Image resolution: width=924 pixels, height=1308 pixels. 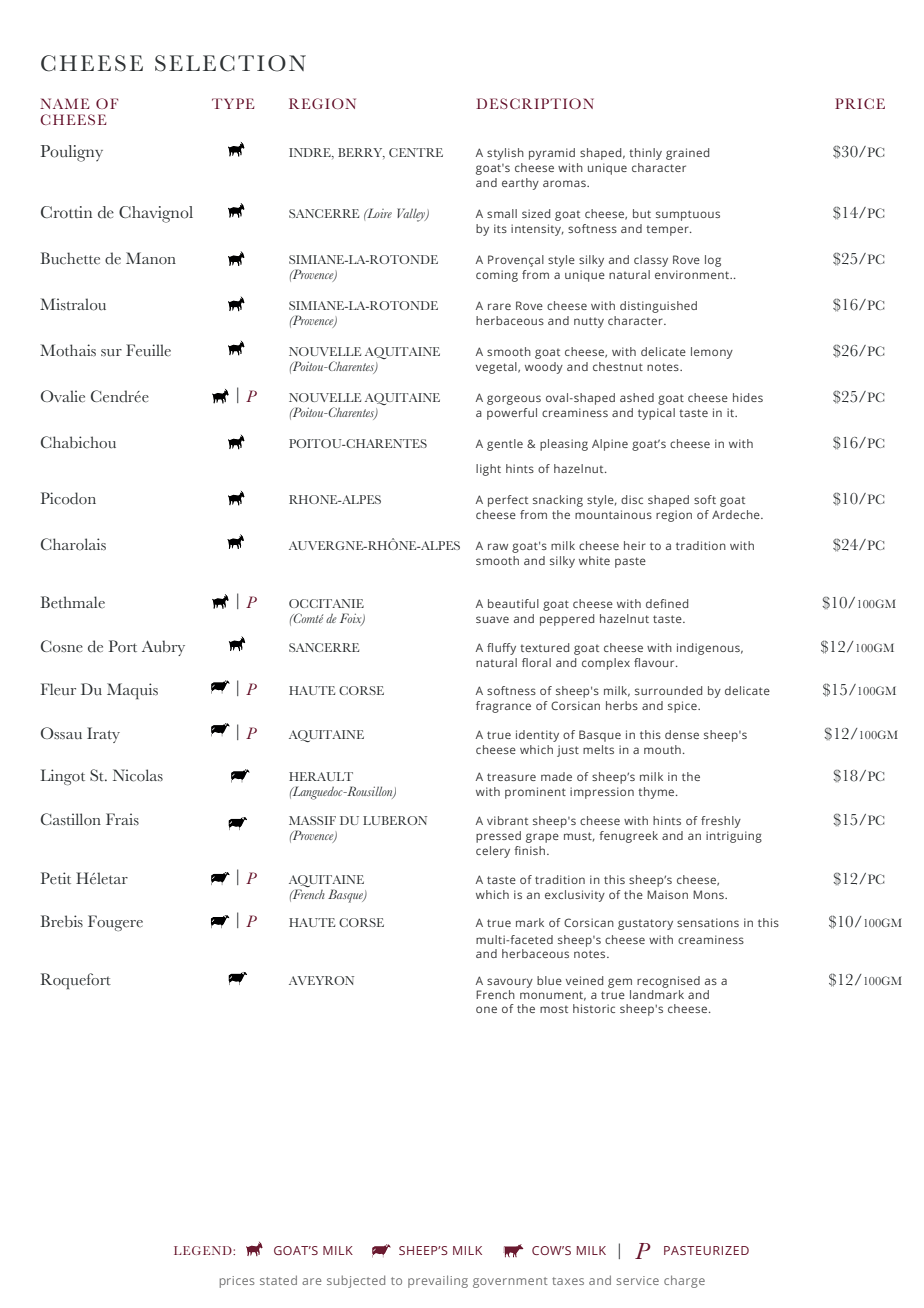 What do you see at coordinates (438, 1281) in the screenshot?
I see `prevailing` at bounding box center [438, 1281].
